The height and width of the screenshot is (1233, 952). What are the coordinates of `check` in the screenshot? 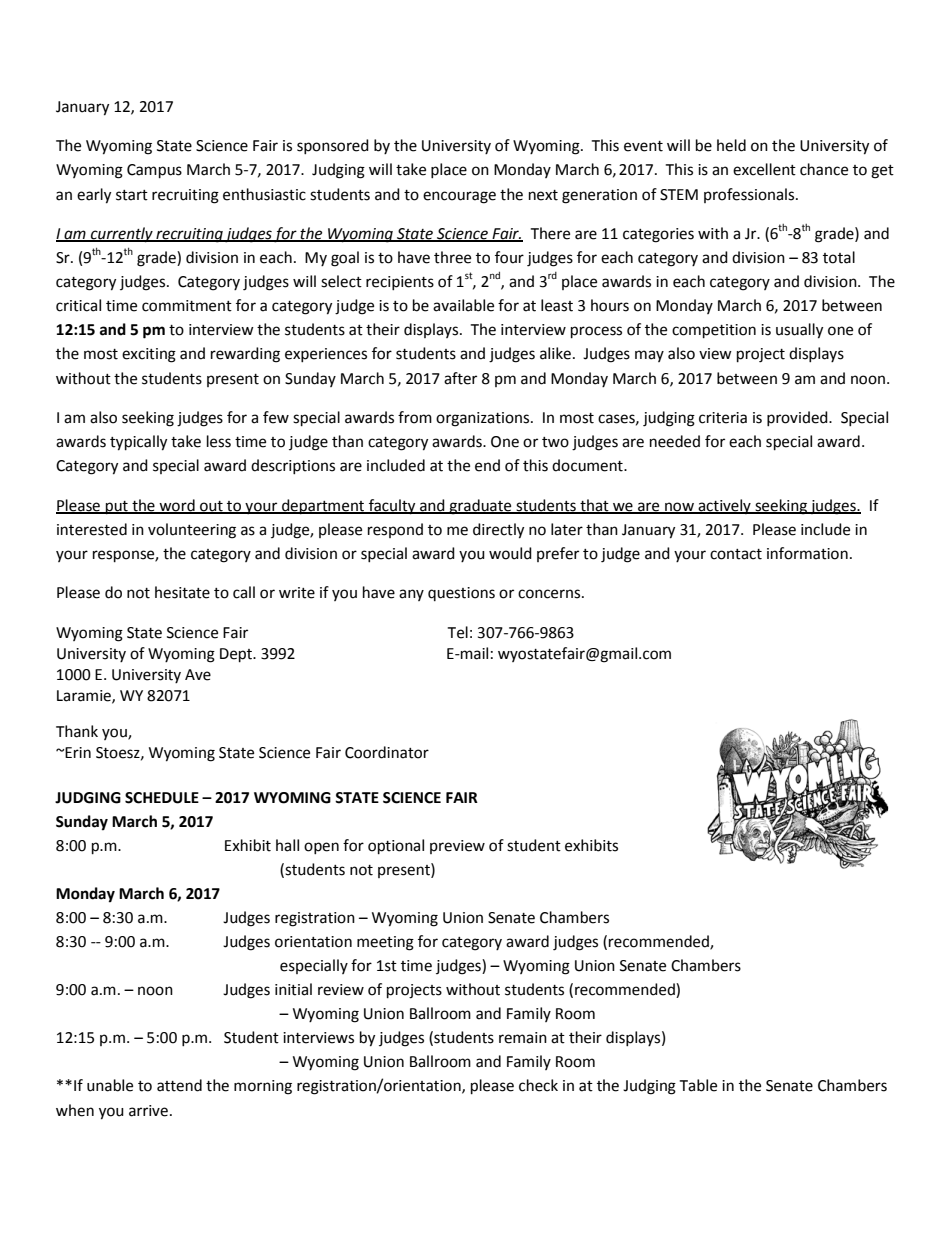 It's located at (538, 1085).
